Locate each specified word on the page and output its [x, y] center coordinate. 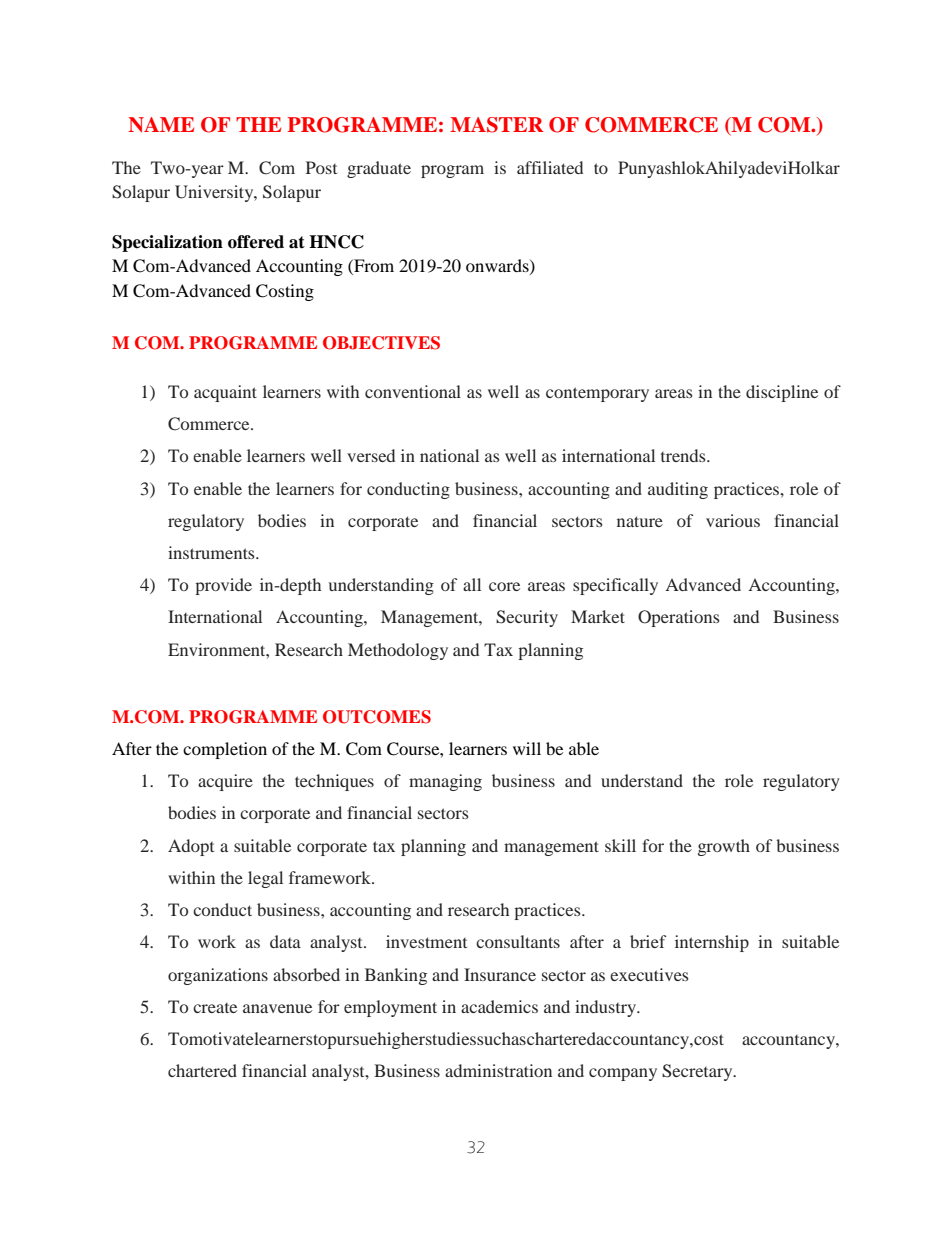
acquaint [225, 393]
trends [684, 455]
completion [225, 750]
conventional [413, 391]
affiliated [550, 167]
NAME [161, 124]
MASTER [497, 125]
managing [445, 782]
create [215, 1008]
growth [724, 847]
